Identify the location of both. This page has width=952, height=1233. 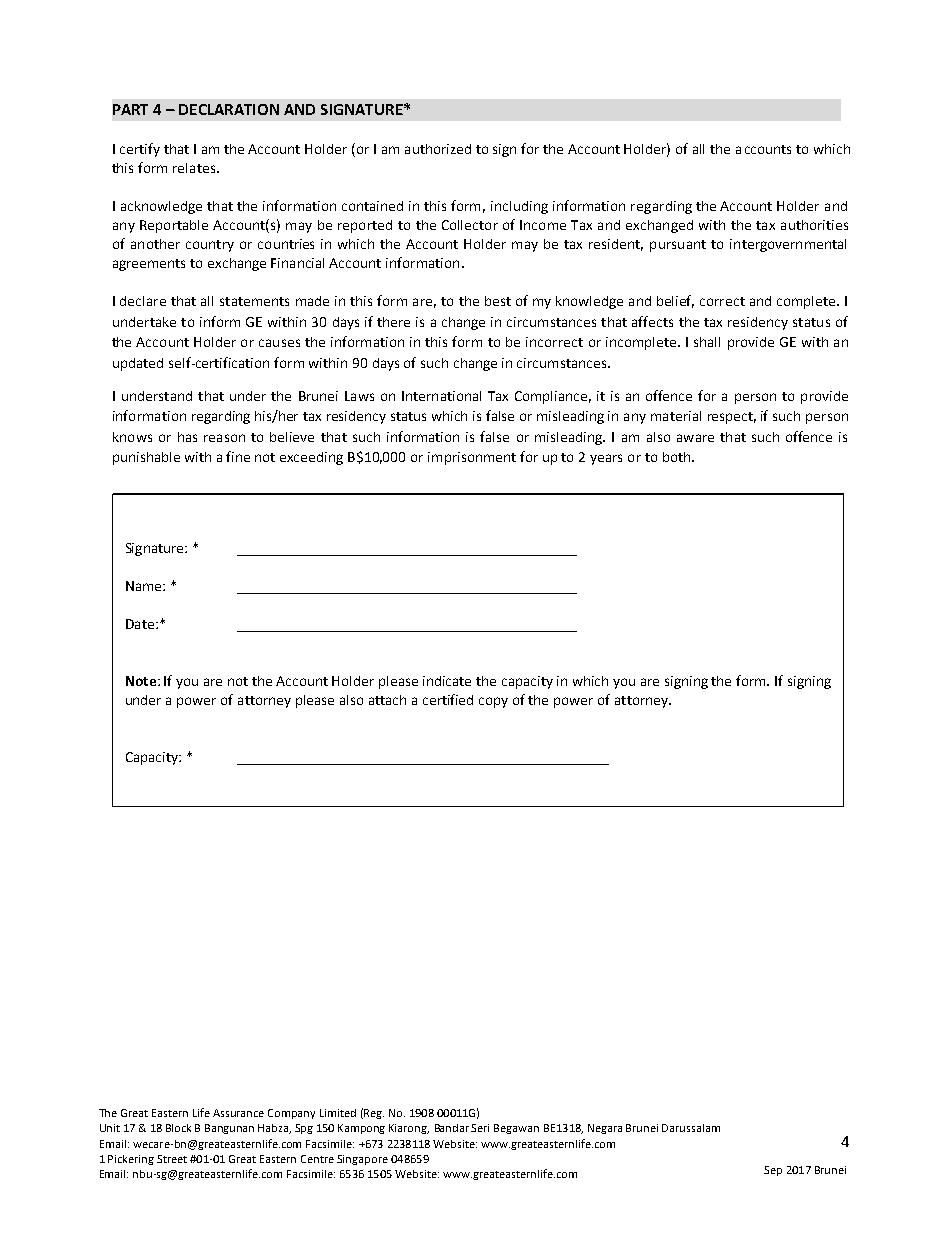
(678, 457).
